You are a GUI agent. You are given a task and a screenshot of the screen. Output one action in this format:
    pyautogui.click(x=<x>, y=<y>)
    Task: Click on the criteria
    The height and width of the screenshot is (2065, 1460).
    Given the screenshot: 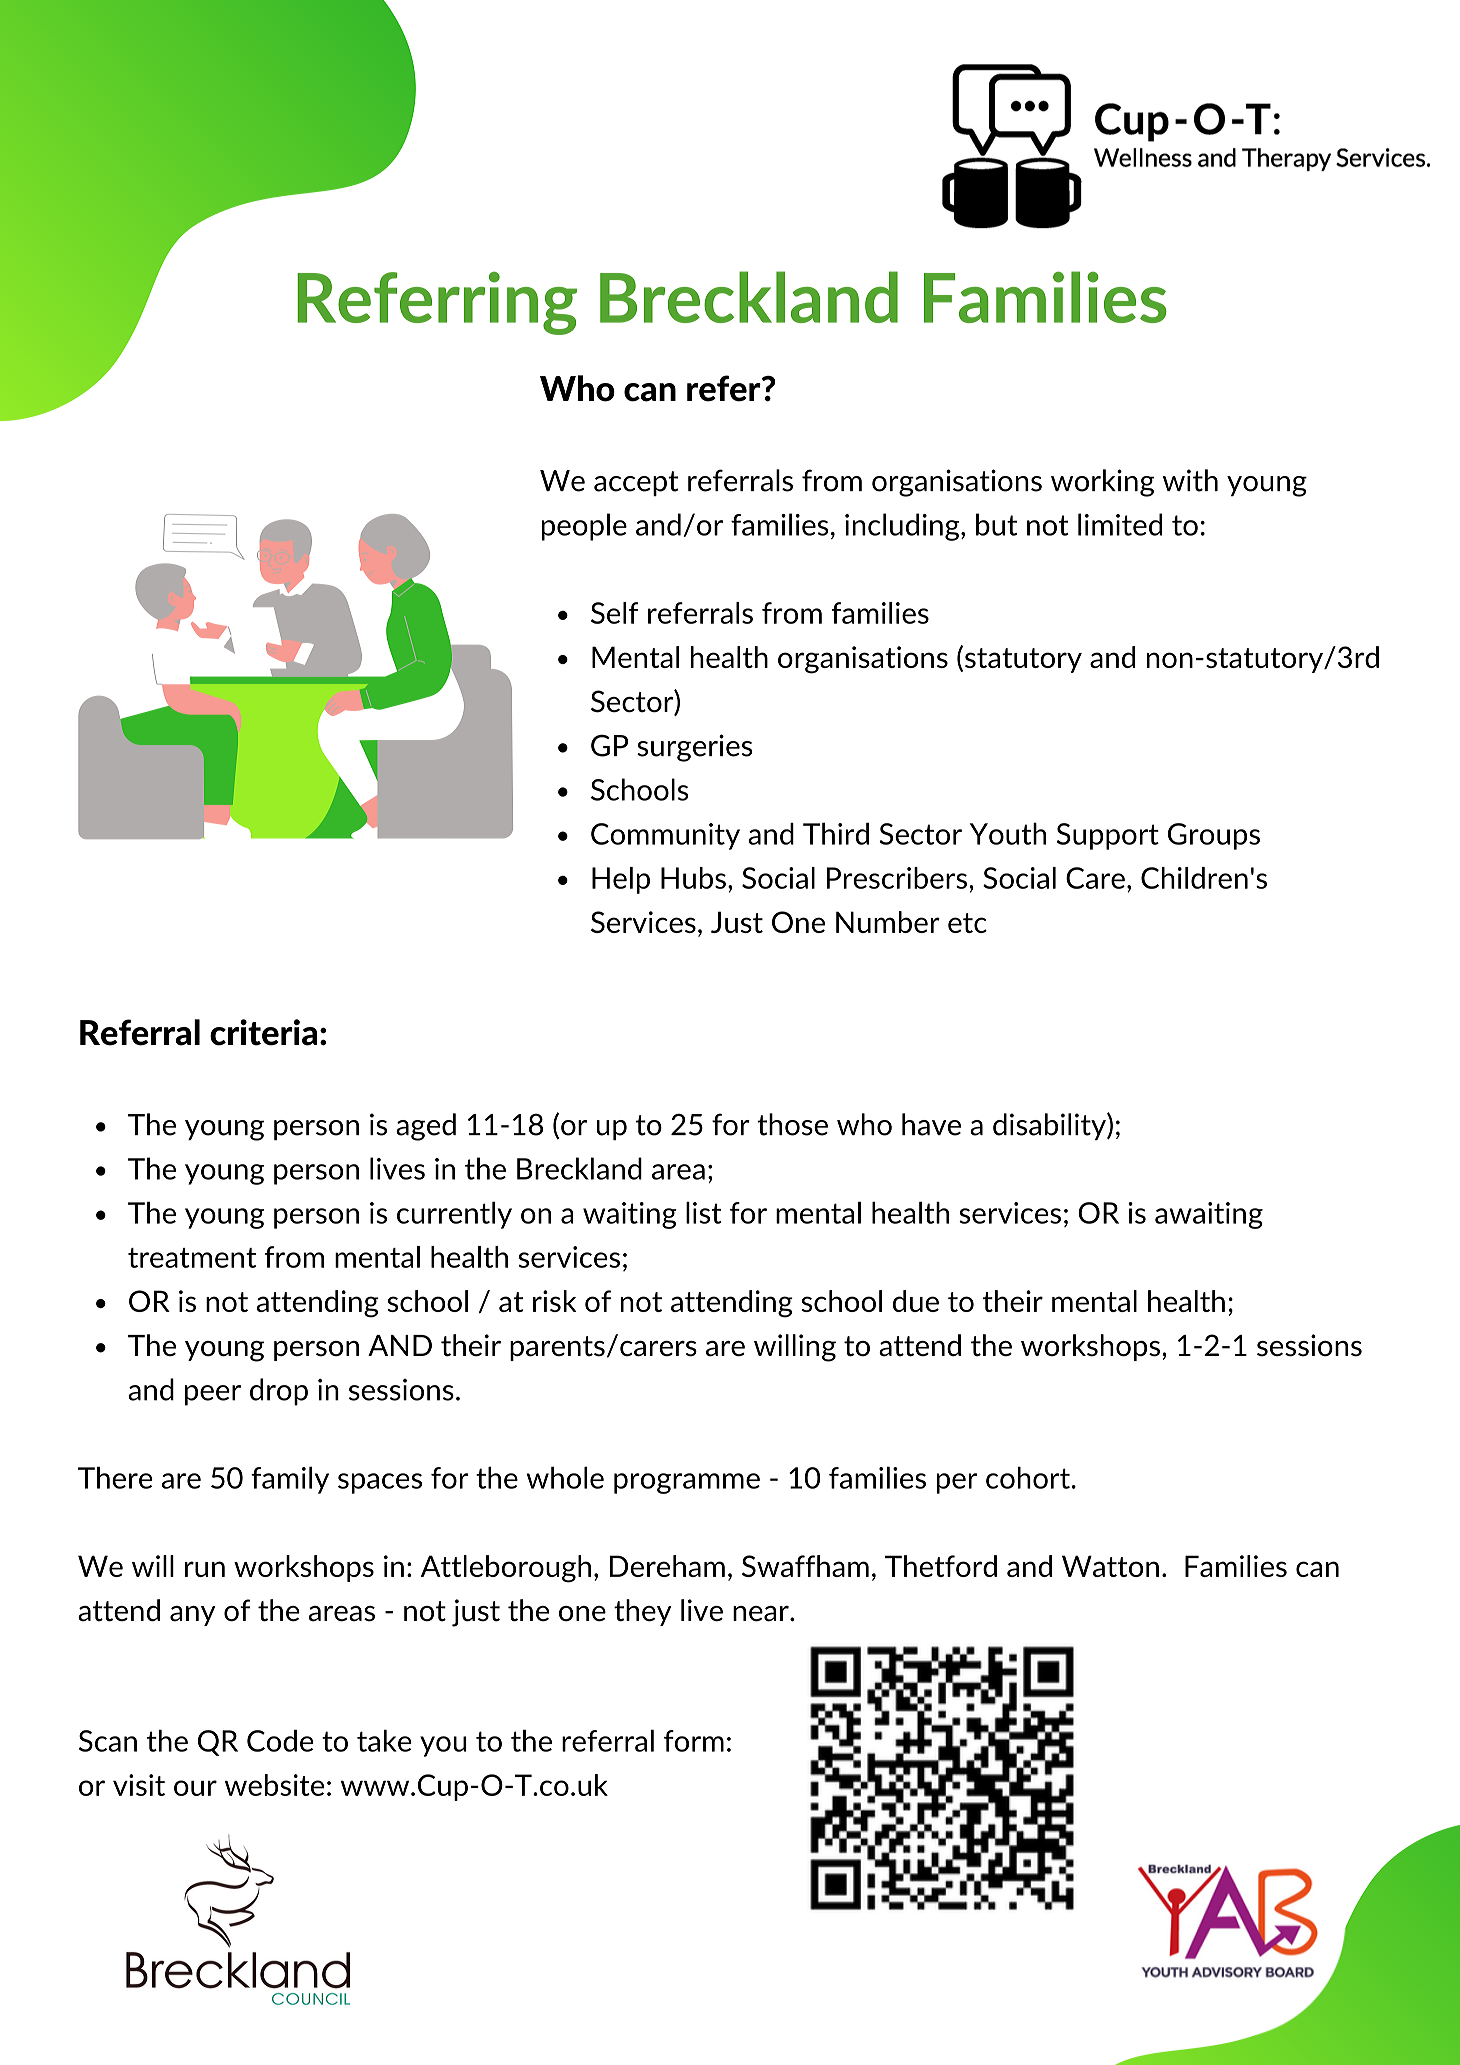 What is the action you would take?
    pyautogui.click(x=264, y=1032)
